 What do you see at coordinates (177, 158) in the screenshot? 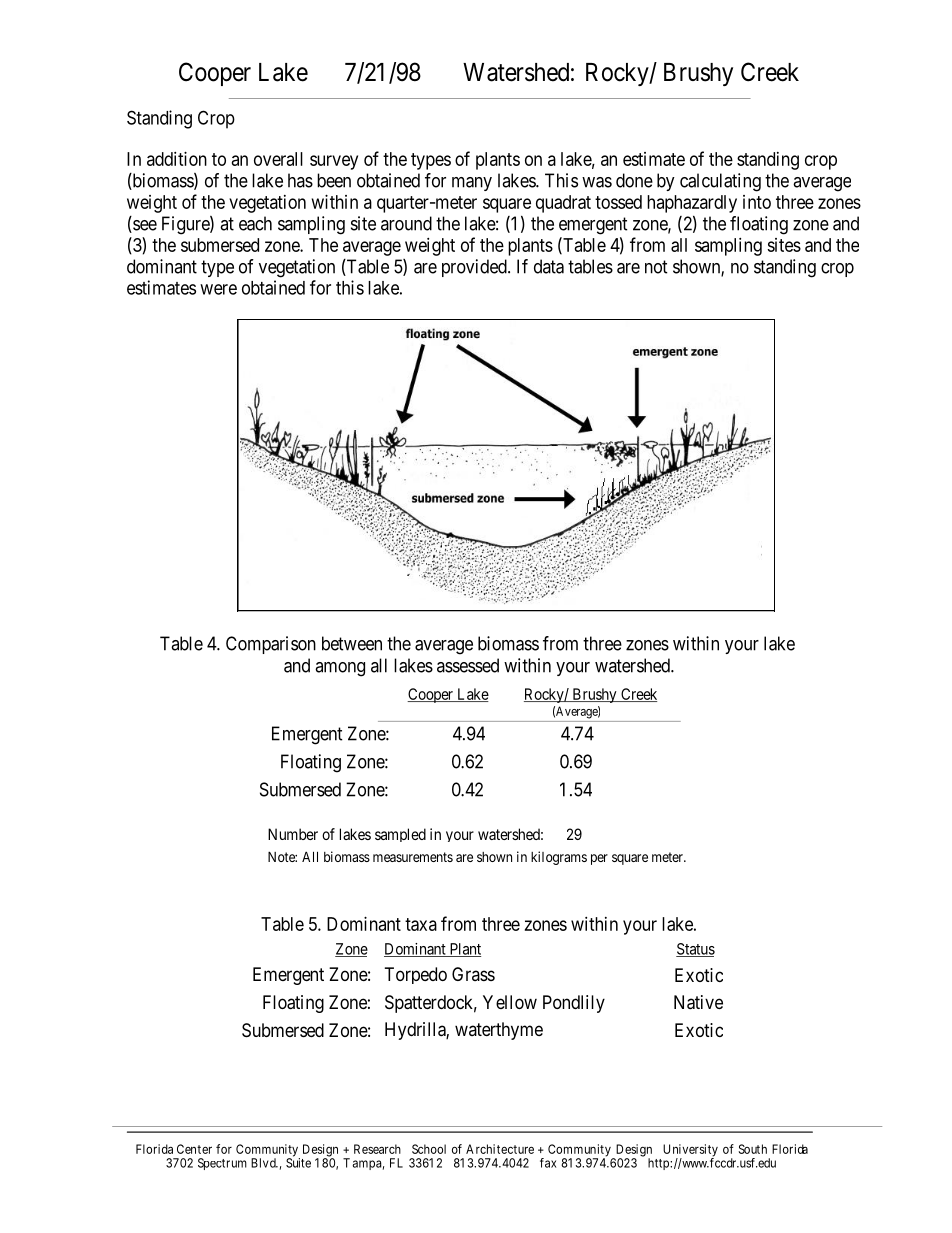
I see `addition` at bounding box center [177, 158].
